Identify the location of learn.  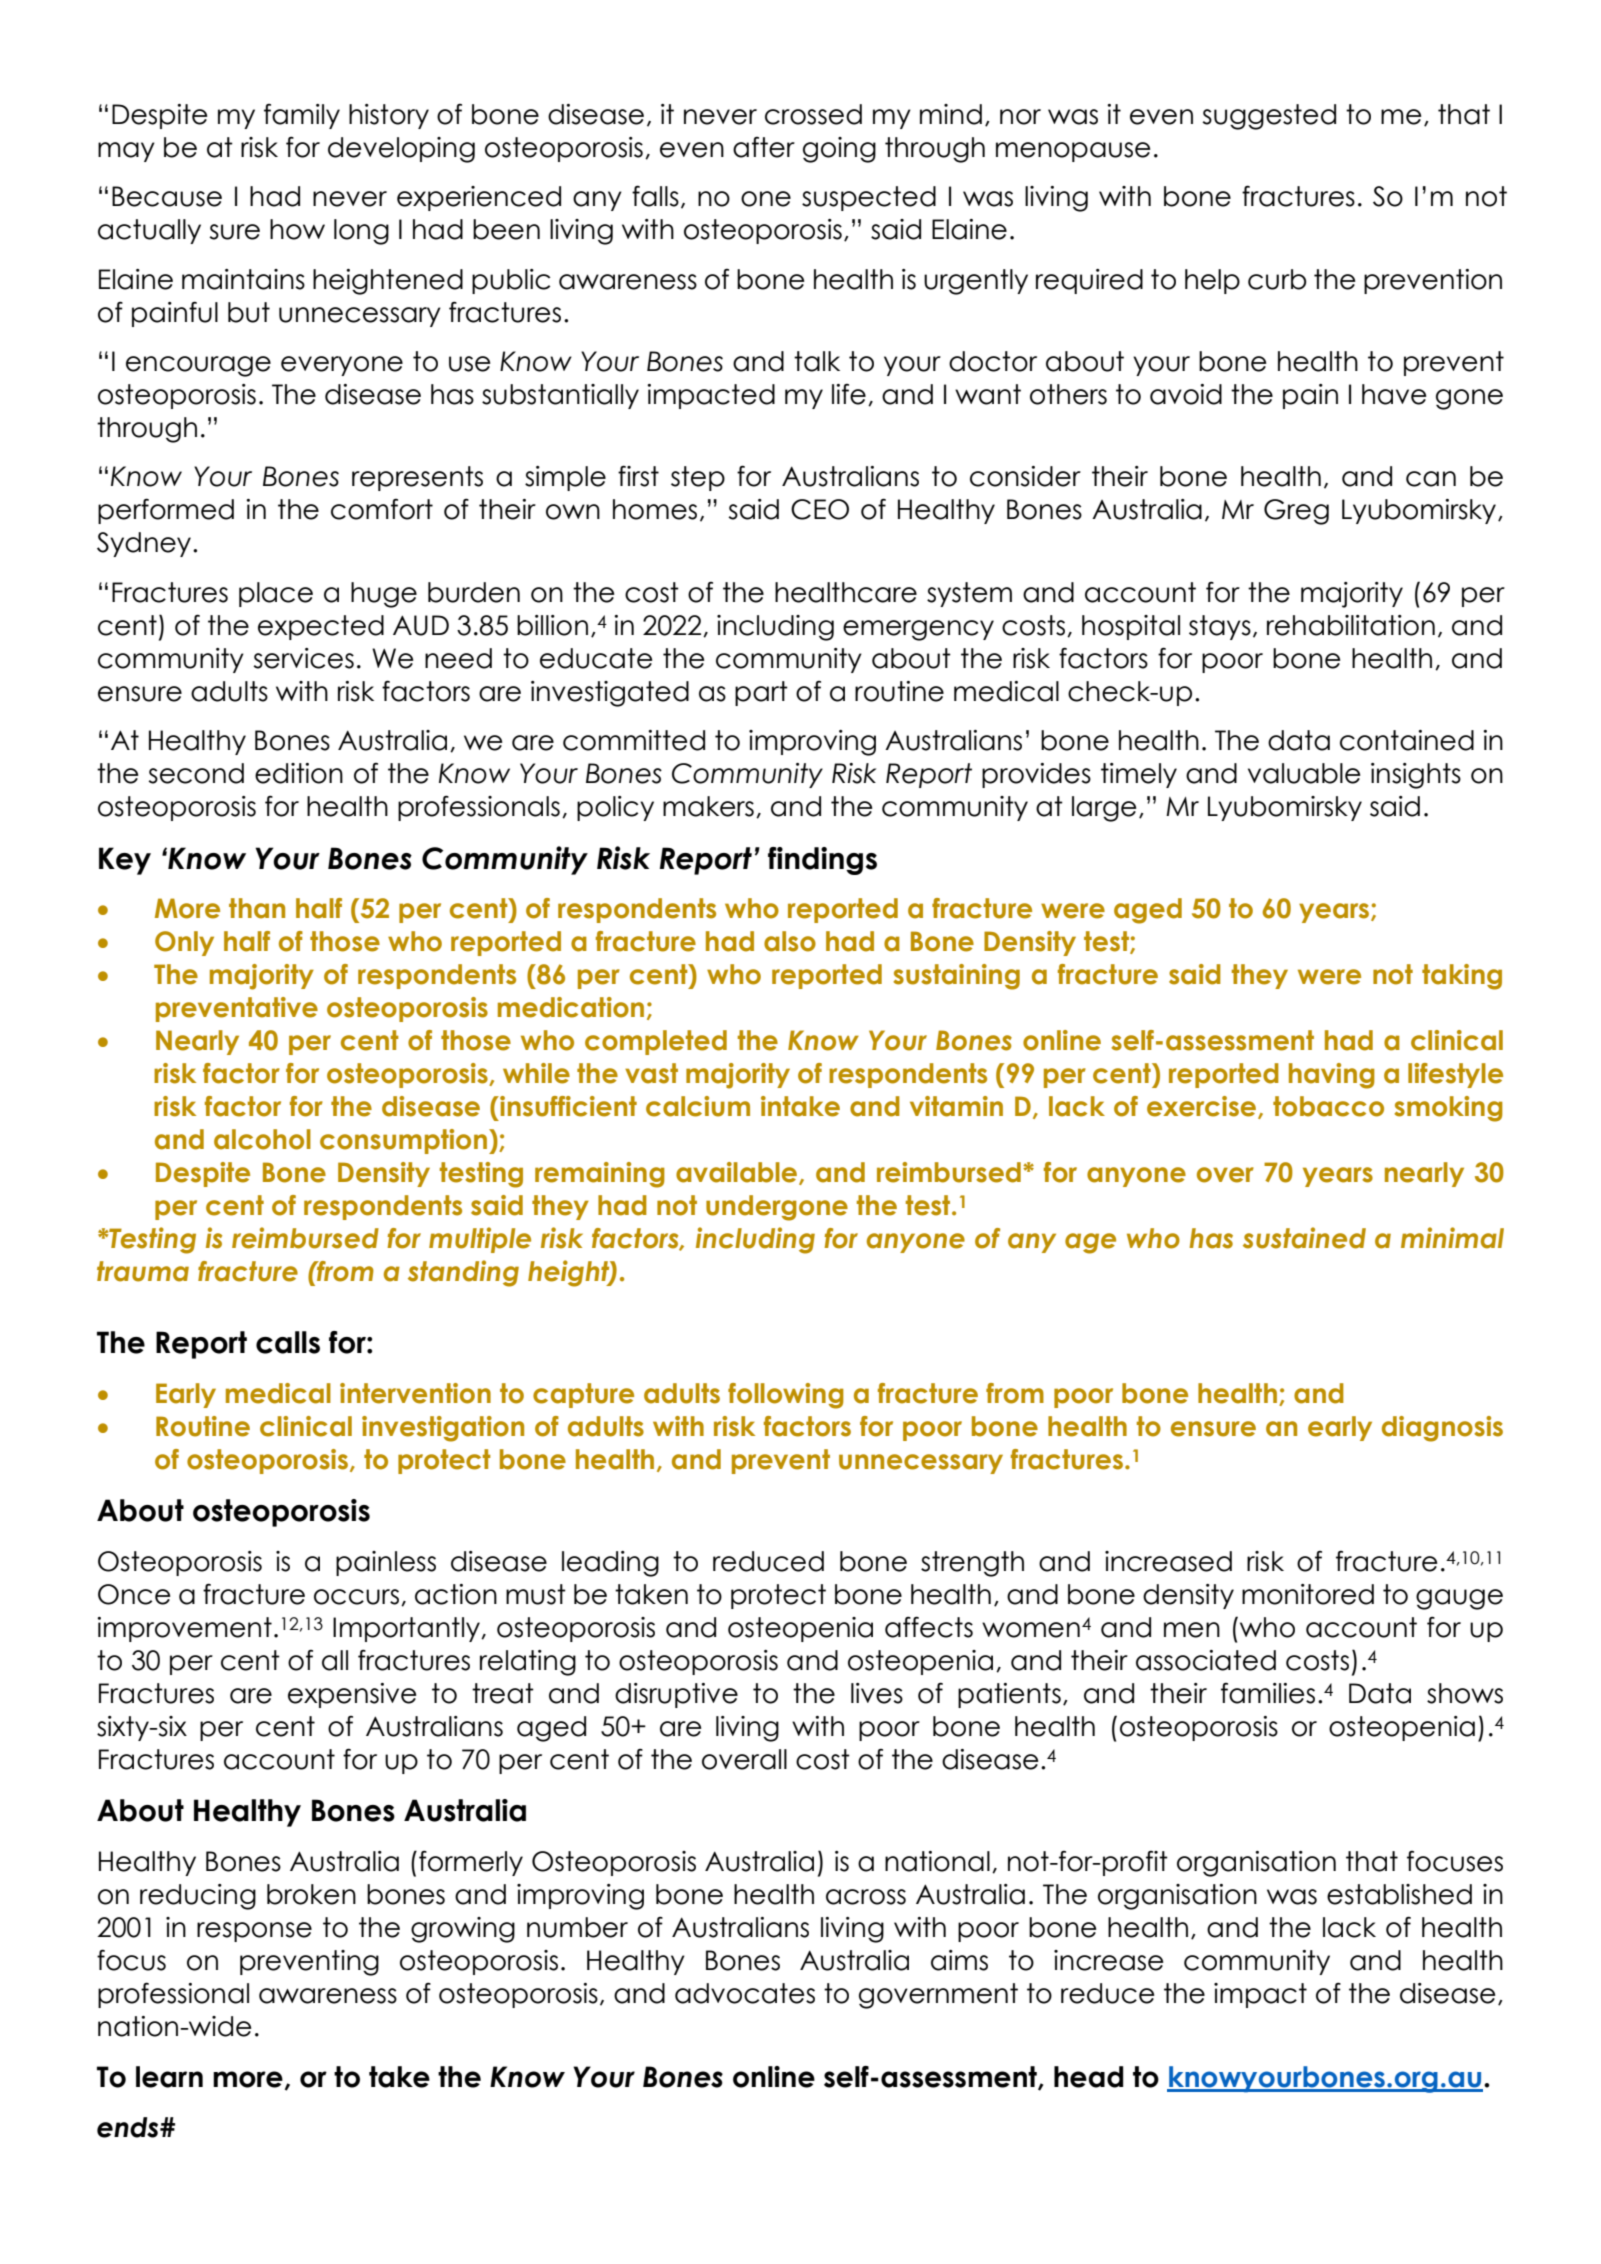
(169, 2077).
